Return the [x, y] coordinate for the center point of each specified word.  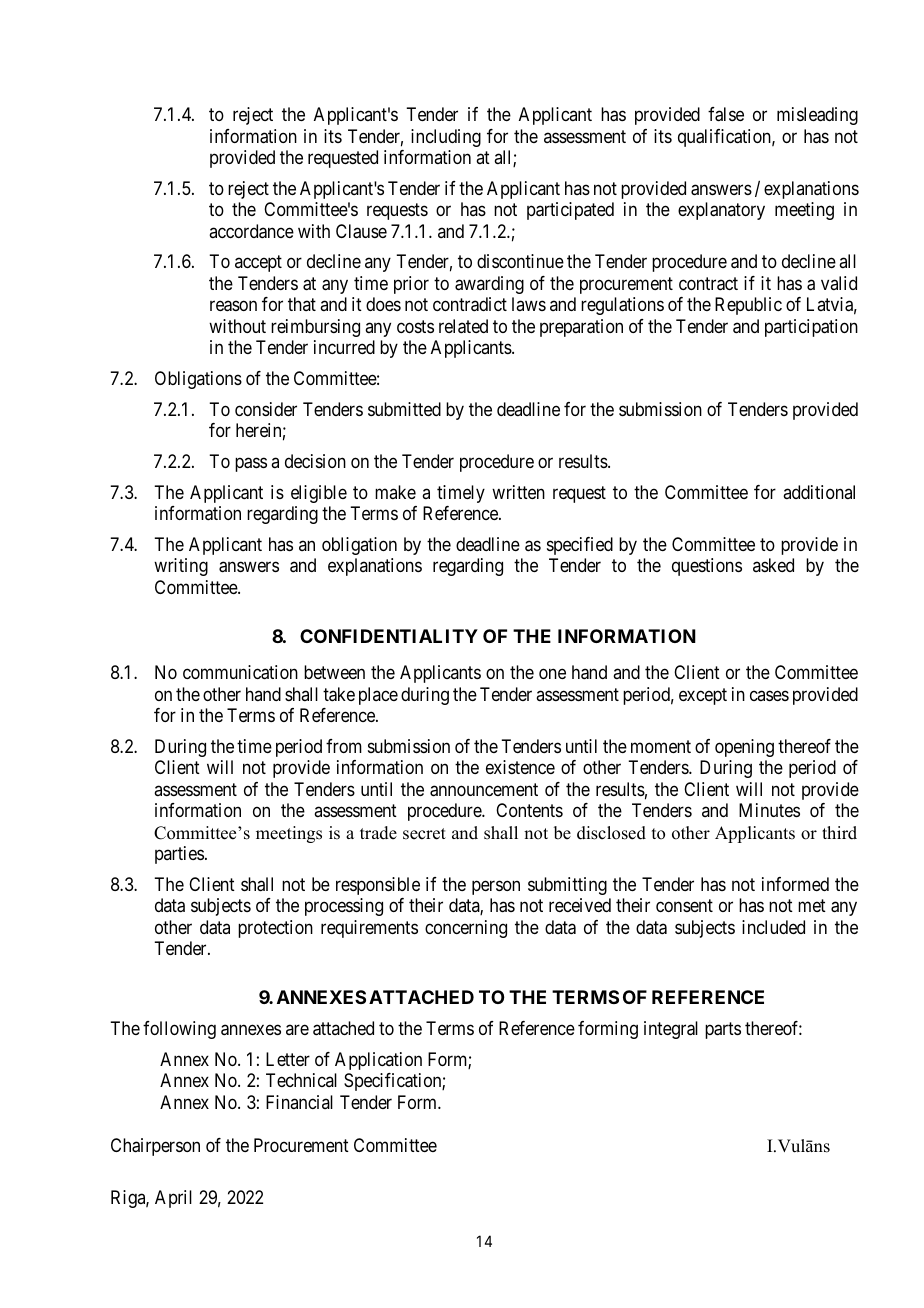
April [173, 1199]
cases [769, 695]
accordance [251, 231]
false [726, 114]
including [446, 138]
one [552, 674]
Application [378, 1061]
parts [723, 1031]
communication [240, 672]
